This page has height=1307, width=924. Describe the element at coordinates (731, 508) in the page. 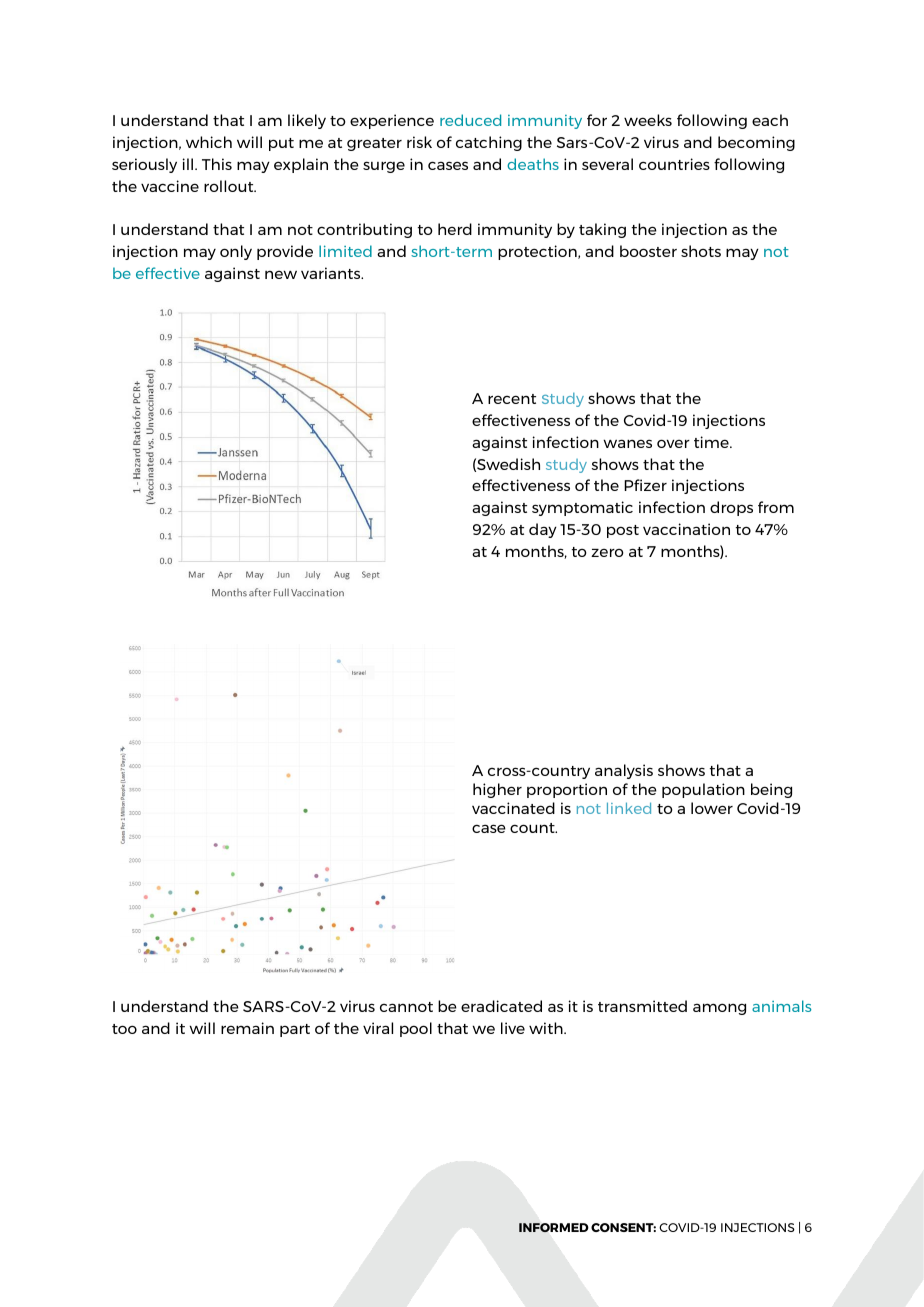

I see `drops` at that location.
